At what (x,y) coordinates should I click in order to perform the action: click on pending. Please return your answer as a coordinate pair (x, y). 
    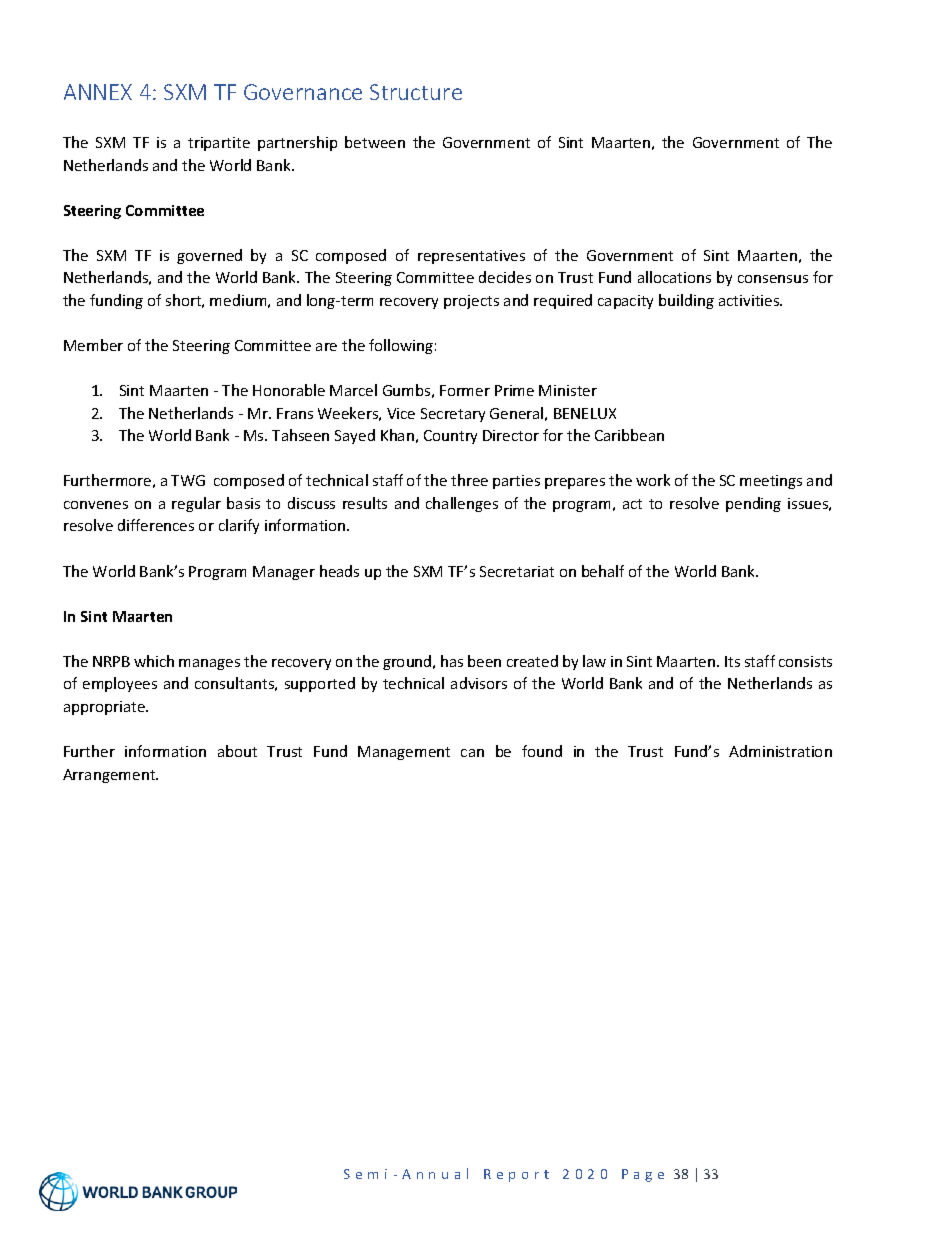
    Looking at the image, I should click on (753, 504).
